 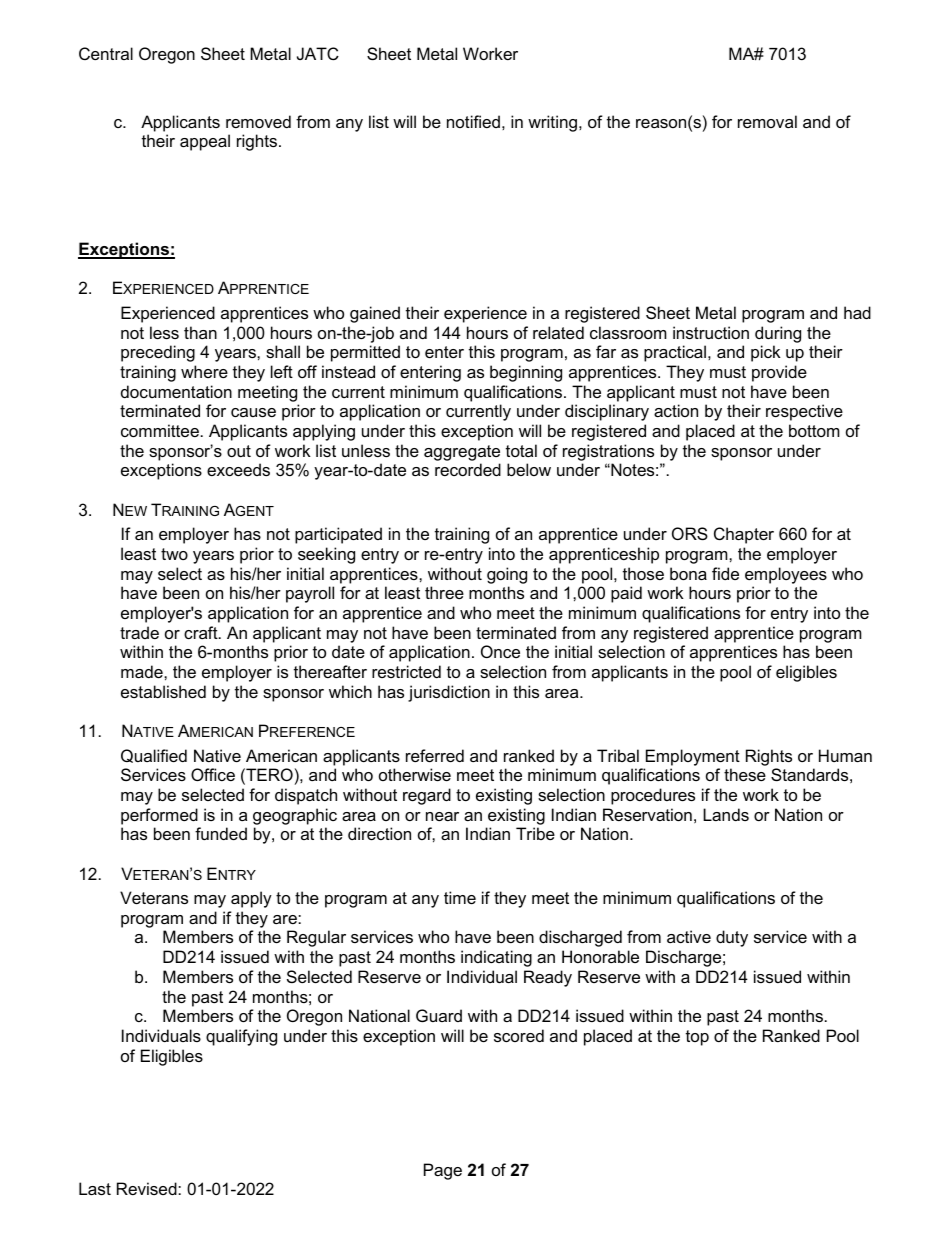 What do you see at coordinates (449, 693) in the image?
I see `jurisdiction` at bounding box center [449, 693].
